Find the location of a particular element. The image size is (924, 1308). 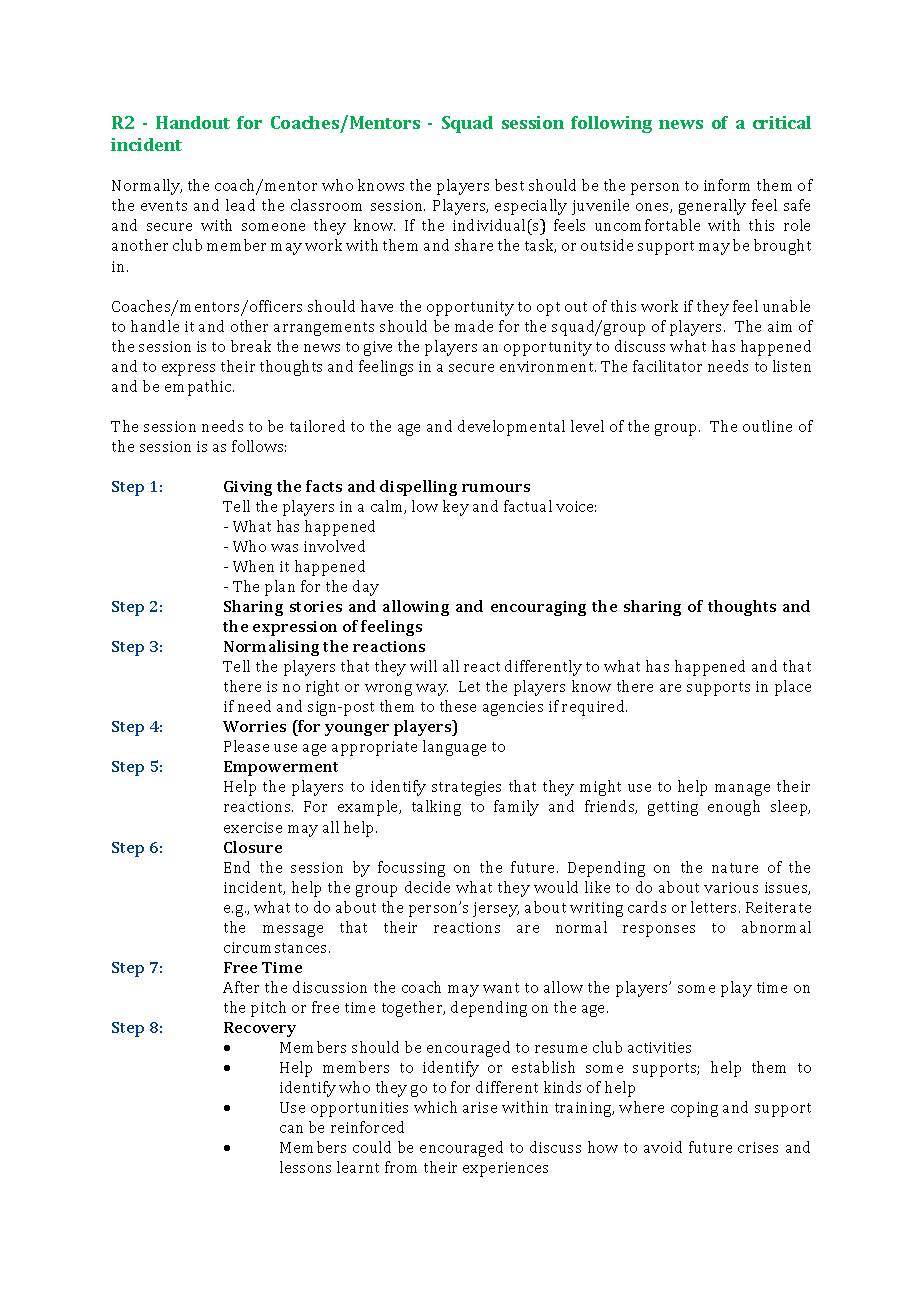

plan is located at coordinates (280, 588).
